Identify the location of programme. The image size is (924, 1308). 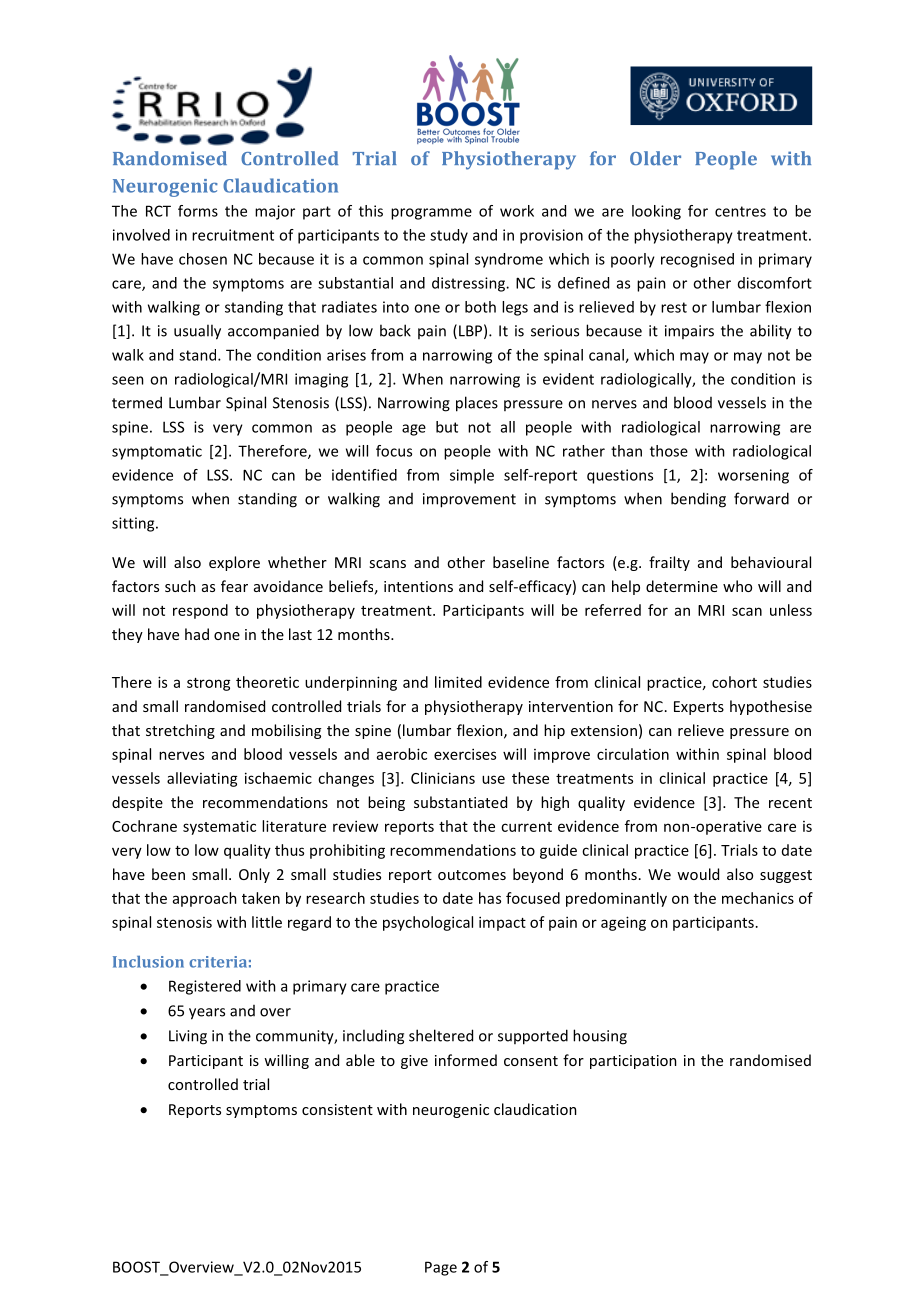
(431, 214).
